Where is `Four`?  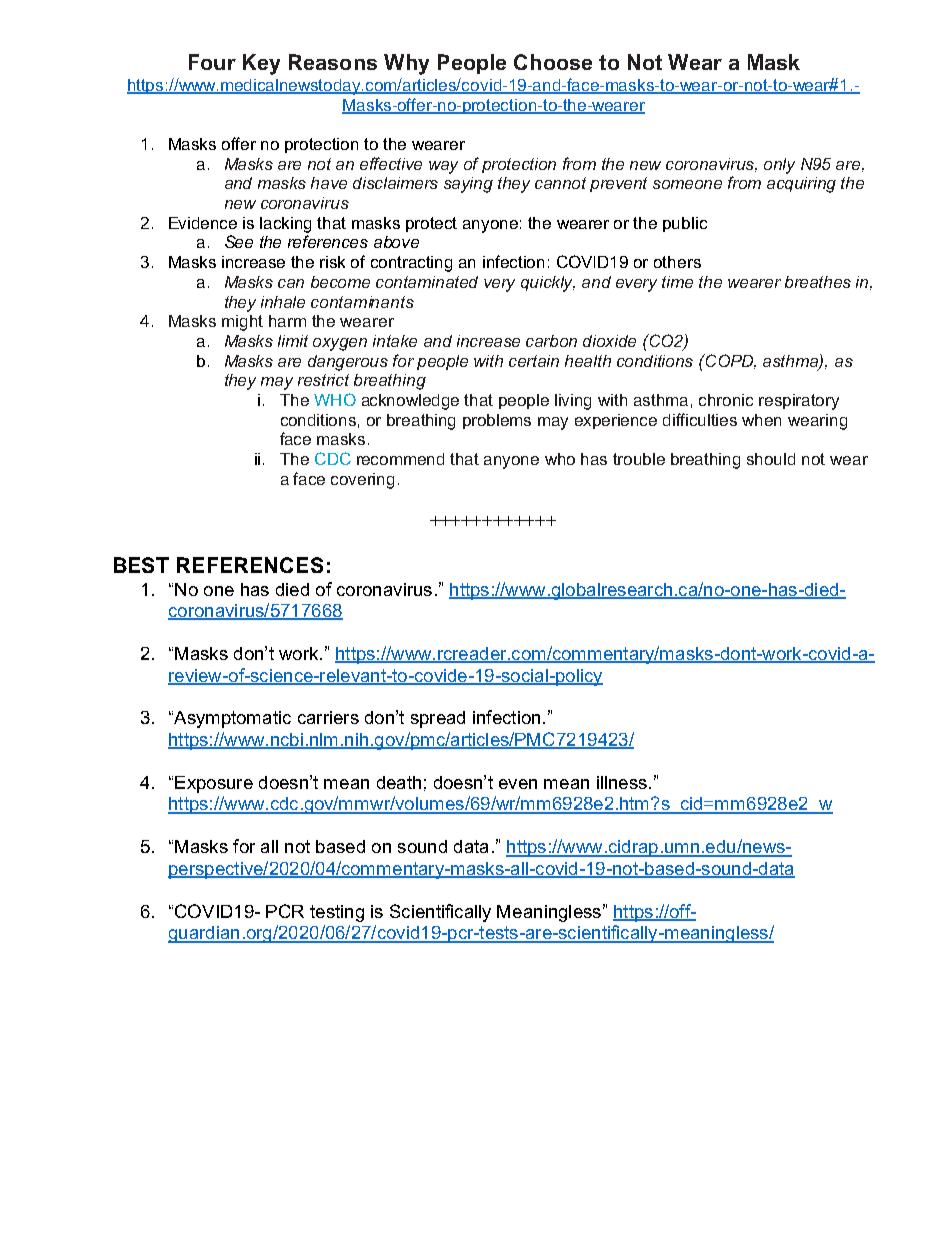
Four is located at coordinates (212, 62).
